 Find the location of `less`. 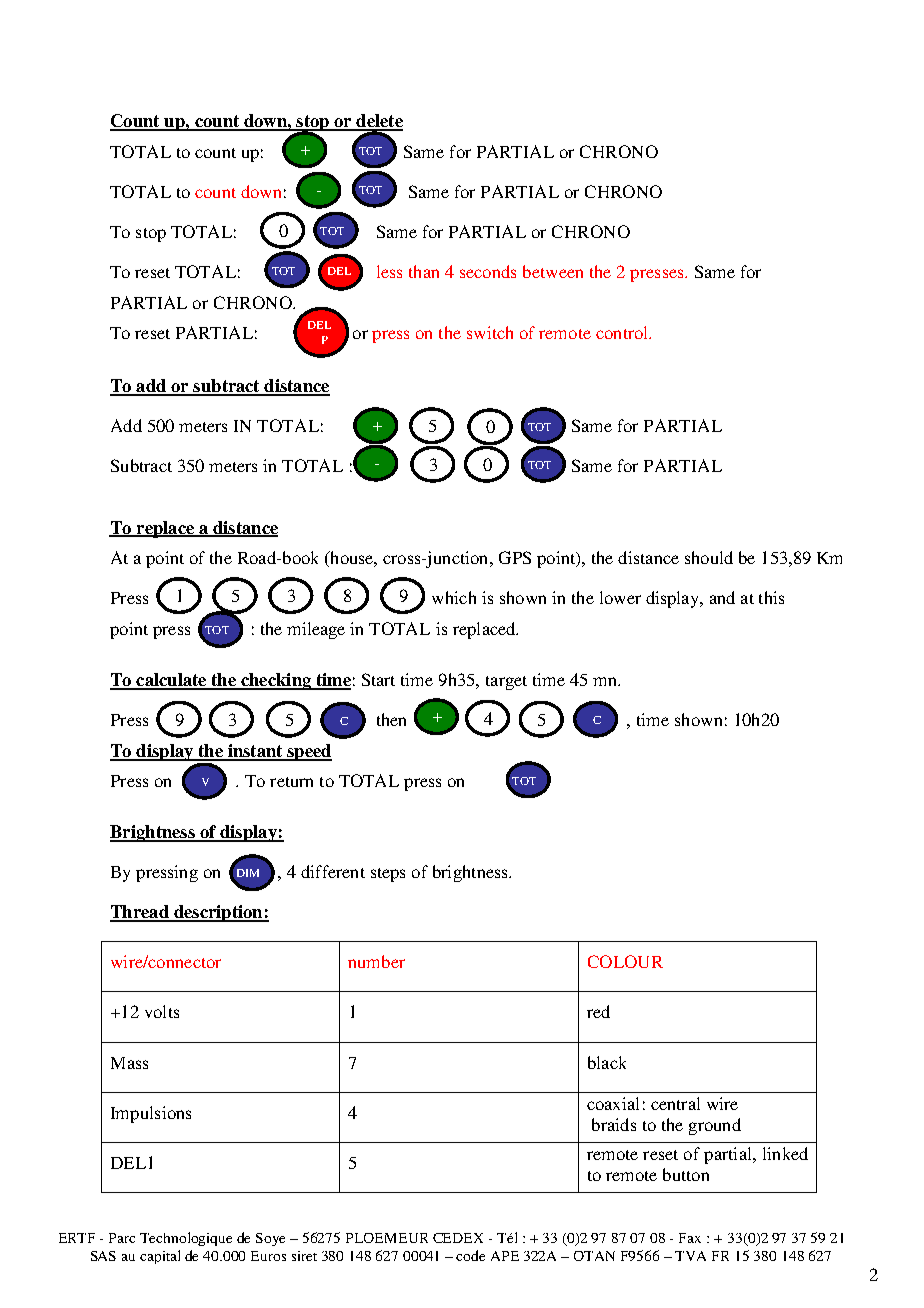

less is located at coordinates (389, 271).
